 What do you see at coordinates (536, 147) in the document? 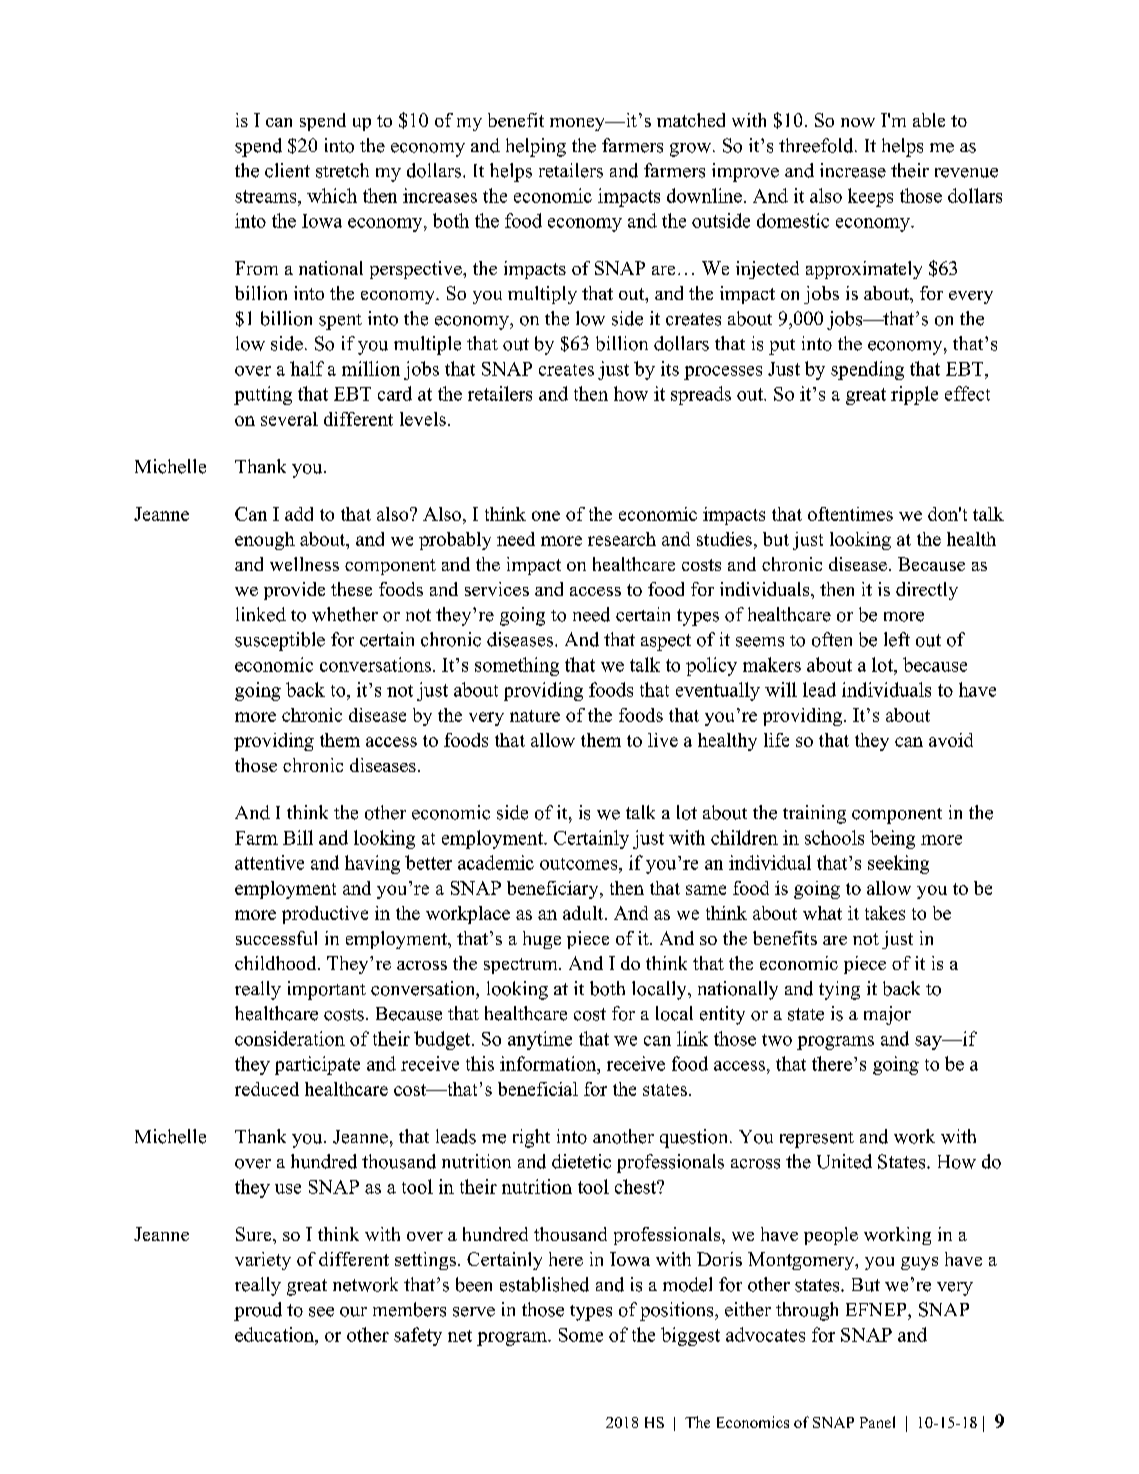
I see `helping` at bounding box center [536, 147].
